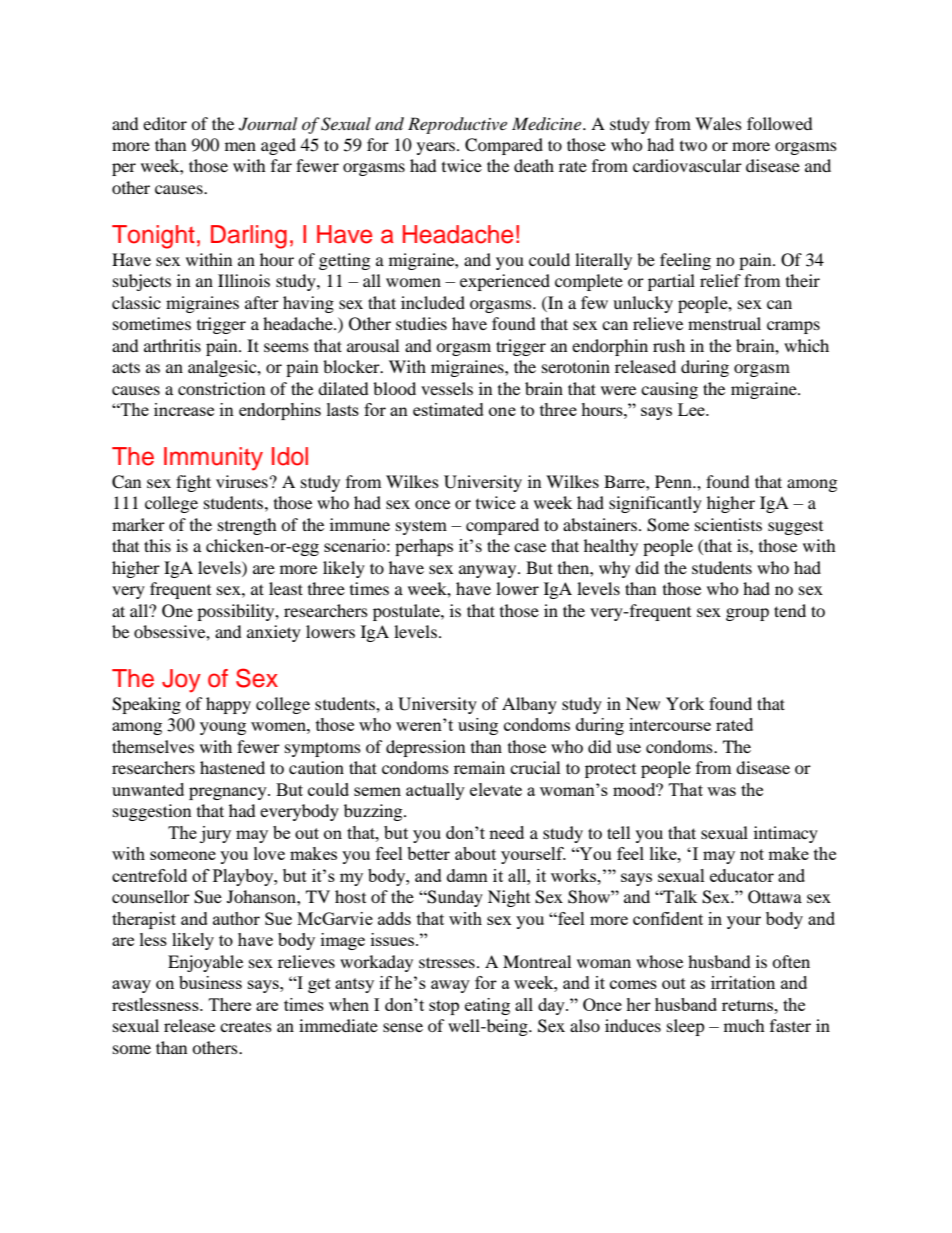 This screenshot has height=1233, width=952. Describe the element at coordinates (749, 1005) in the screenshot. I see `returns` at that location.
